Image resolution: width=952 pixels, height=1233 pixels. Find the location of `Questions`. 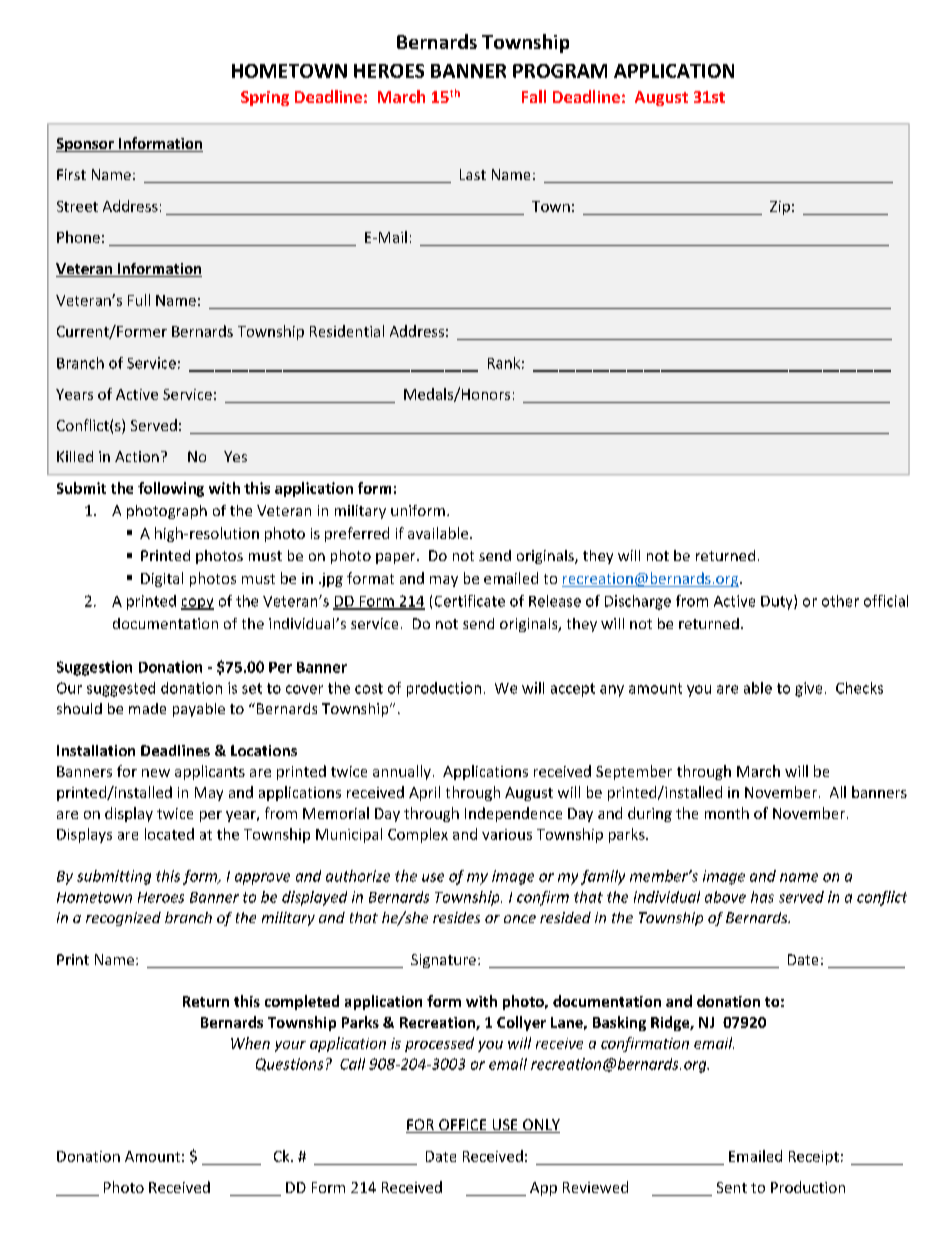

Questions is located at coordinates (289, 1064).
